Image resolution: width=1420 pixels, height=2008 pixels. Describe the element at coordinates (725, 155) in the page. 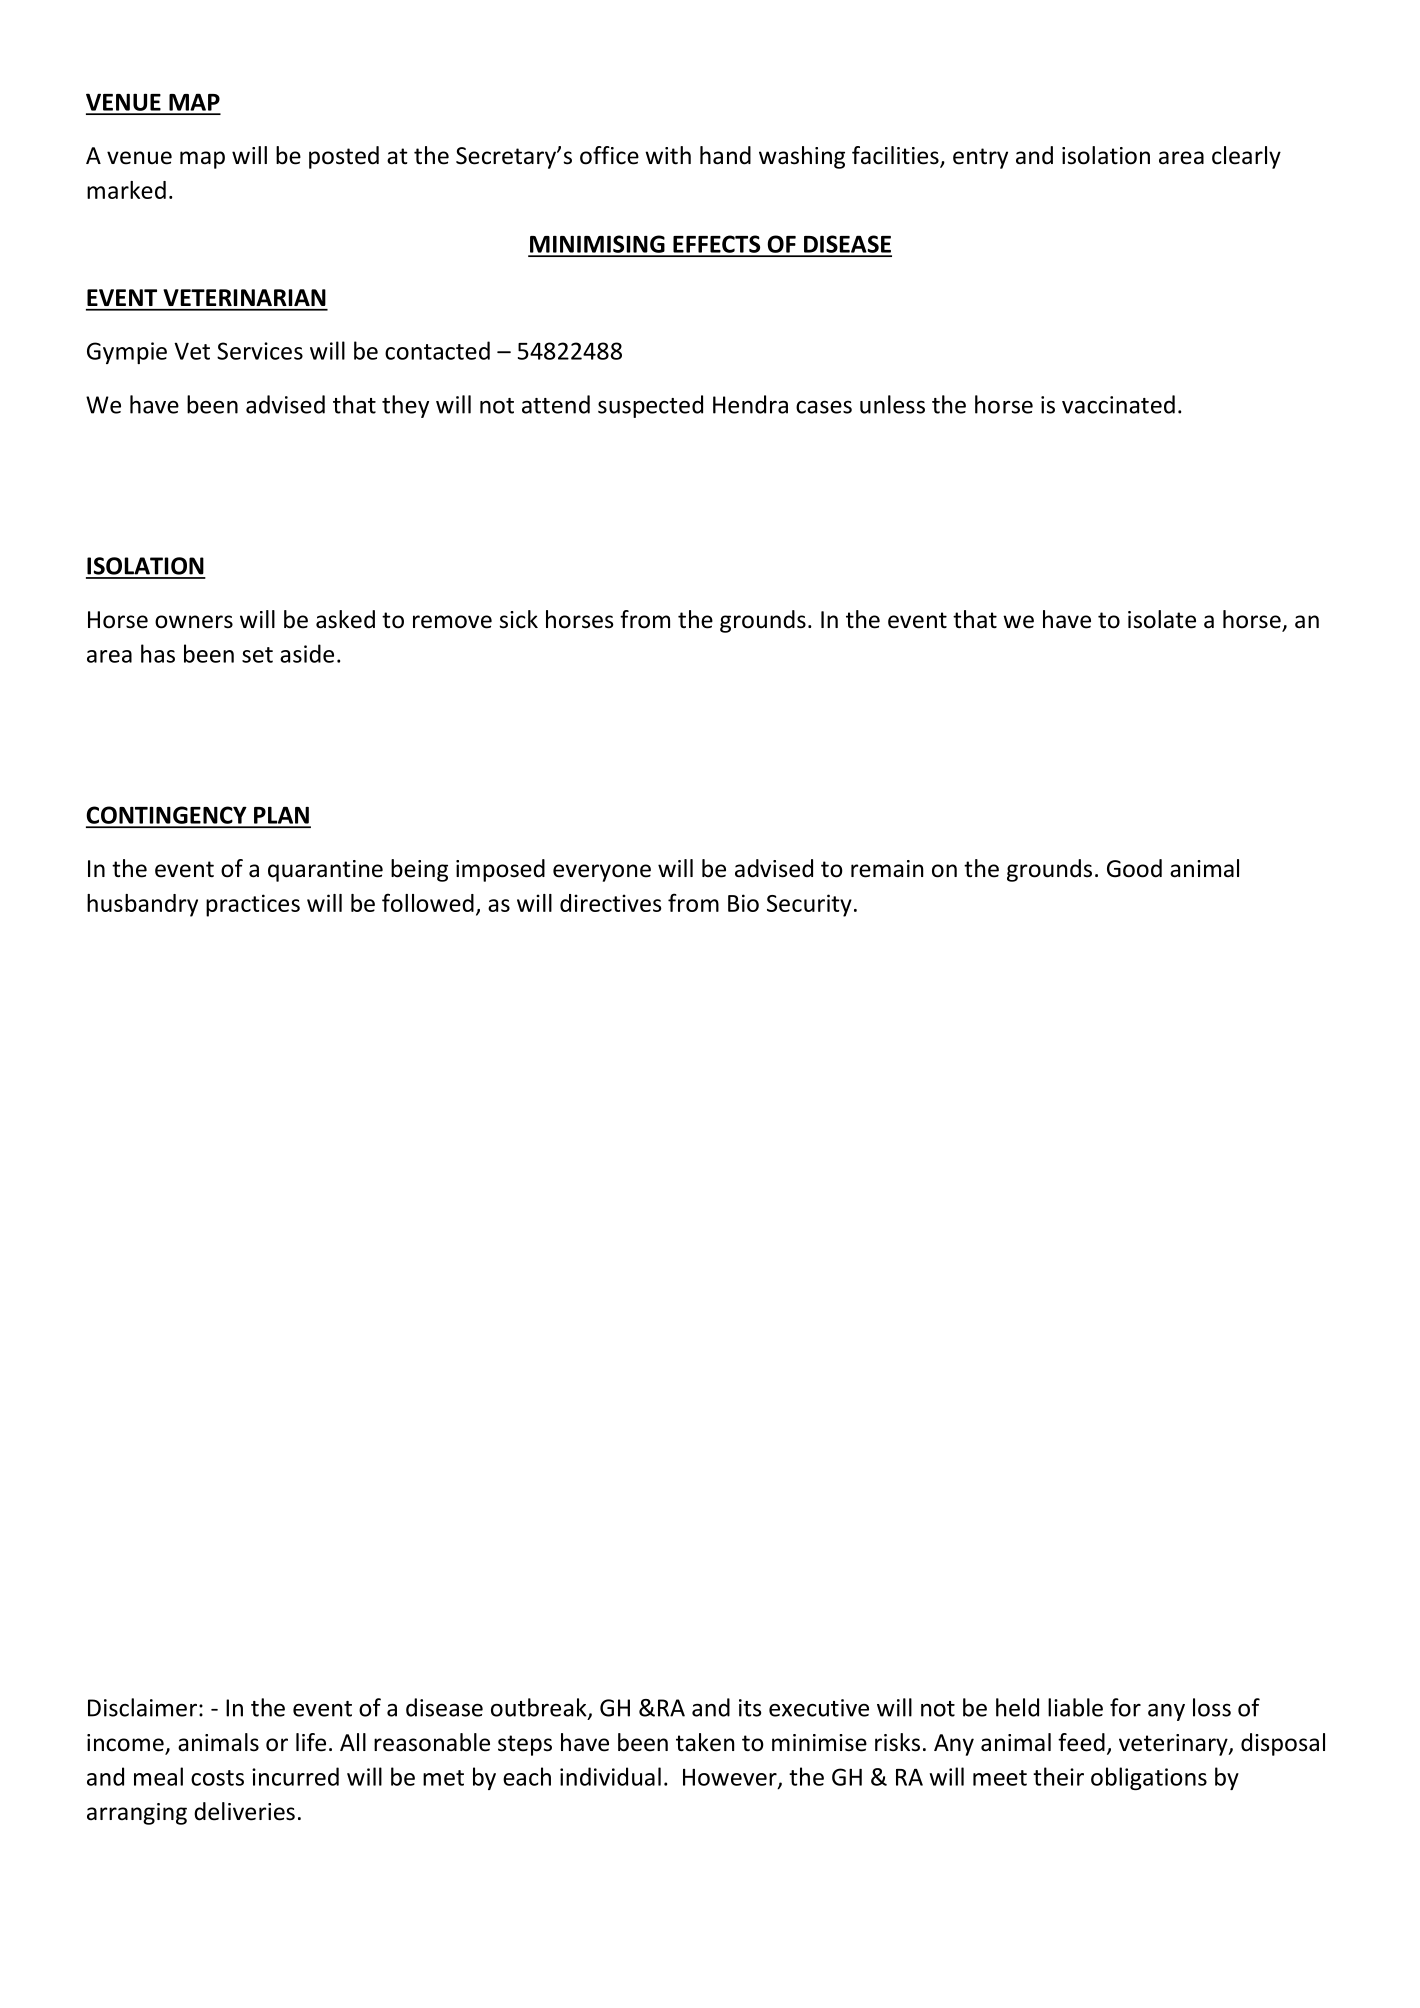

I see `hand` at that location.
